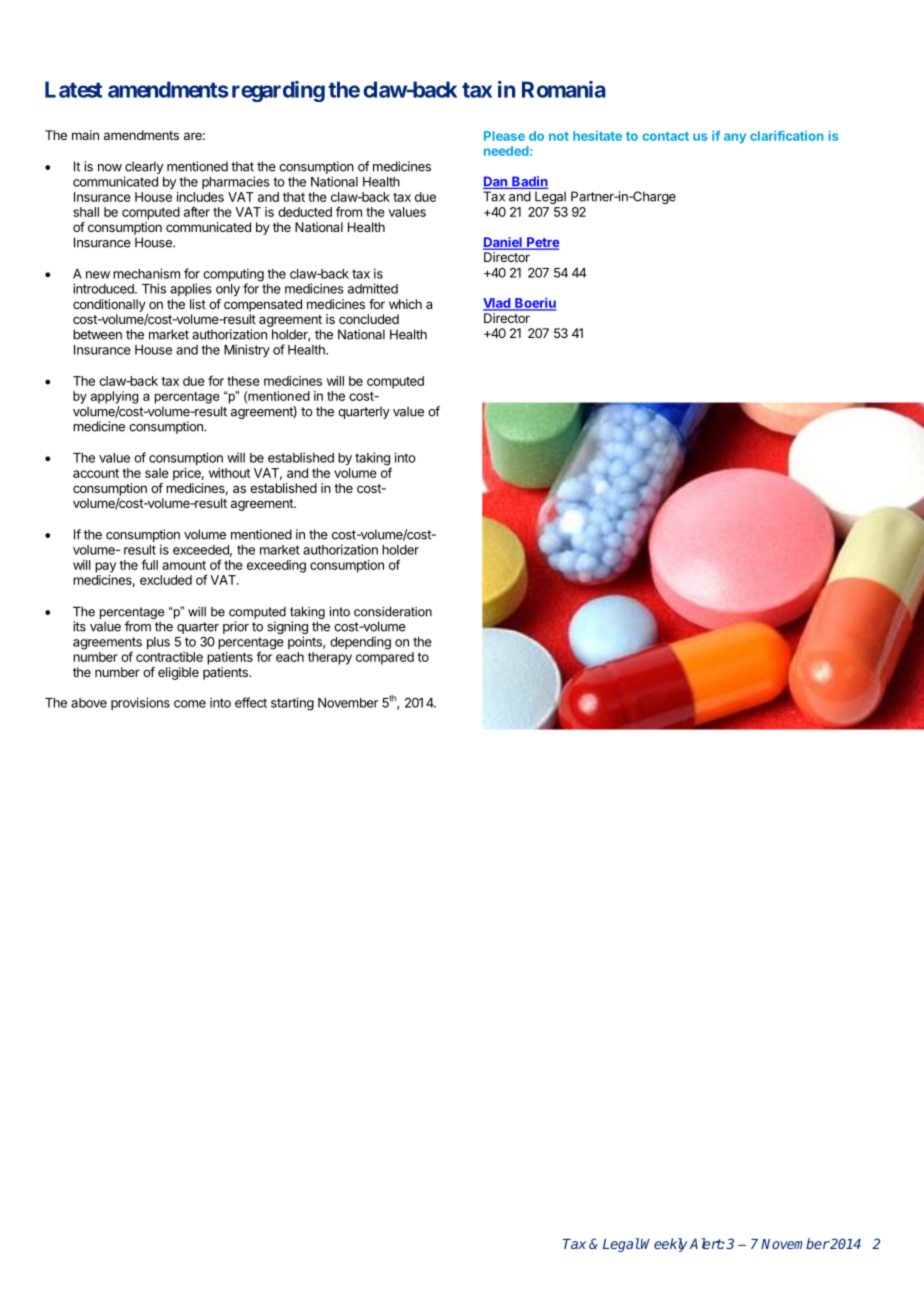 This document has width=924, height=1308. I want to click on eligible, so click(178, 673).
